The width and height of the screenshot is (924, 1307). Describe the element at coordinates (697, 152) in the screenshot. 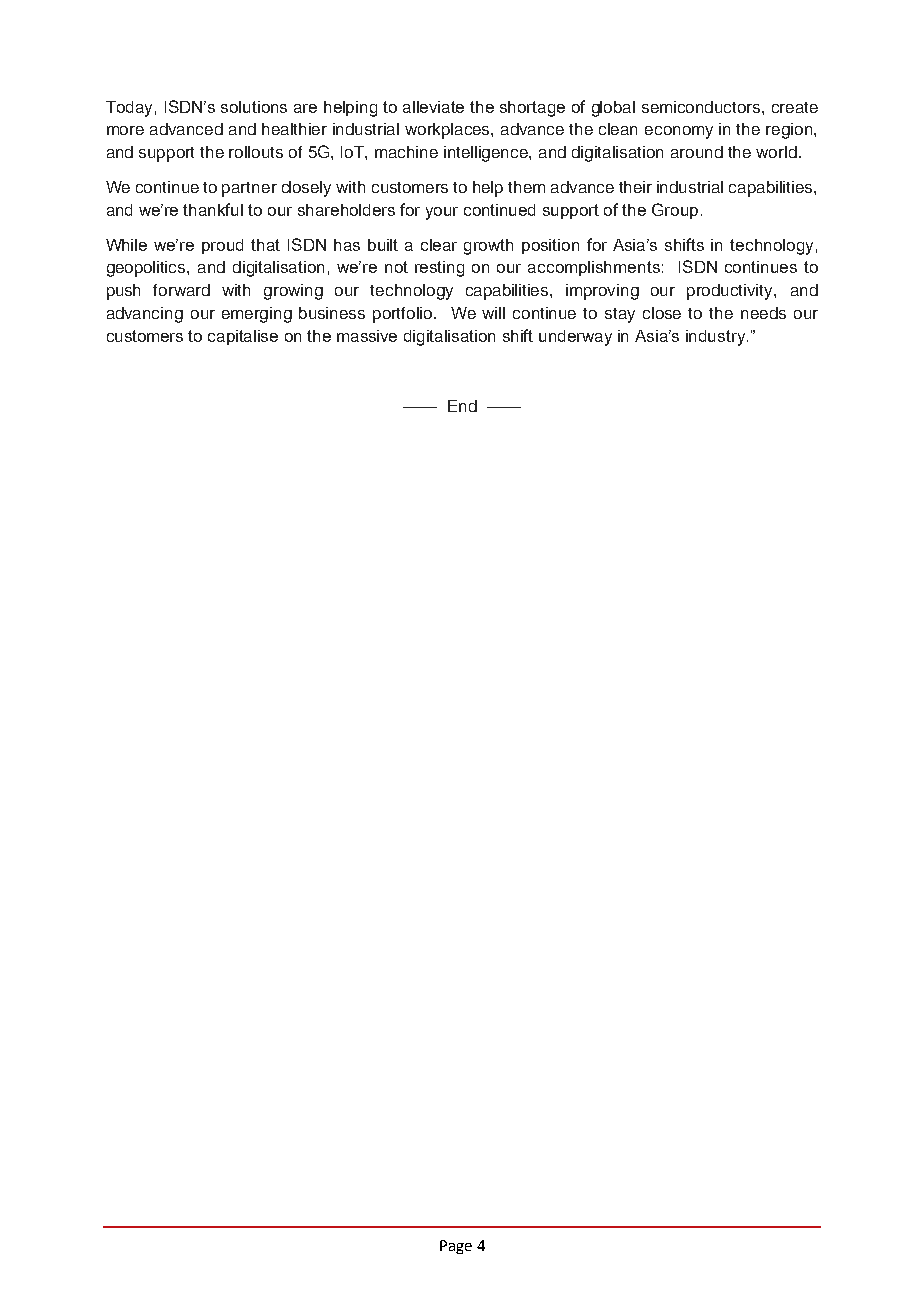

I see `around` at that location.
